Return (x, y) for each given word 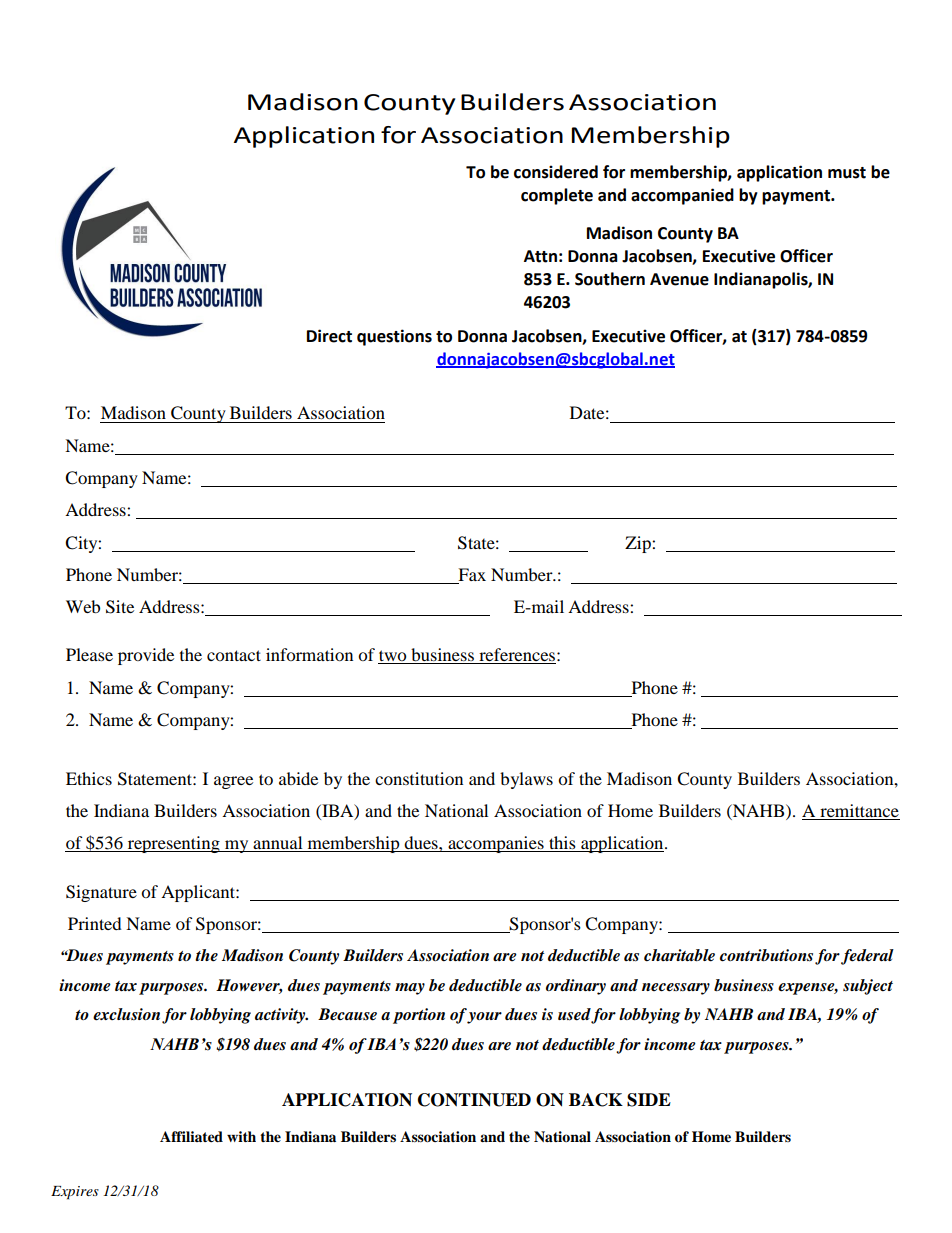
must (847, 173)
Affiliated (191, 1137)
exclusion (126, 1014)
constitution (419, 778)
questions (394, 337)
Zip (639, 544)
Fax (471, 576)
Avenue (679, 279)
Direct (329, 336)
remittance (859, 812)
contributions (766, 955)
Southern (610, 279)
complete (557, 196)
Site (120, 607)
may (410, 989)
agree (233, 782)
